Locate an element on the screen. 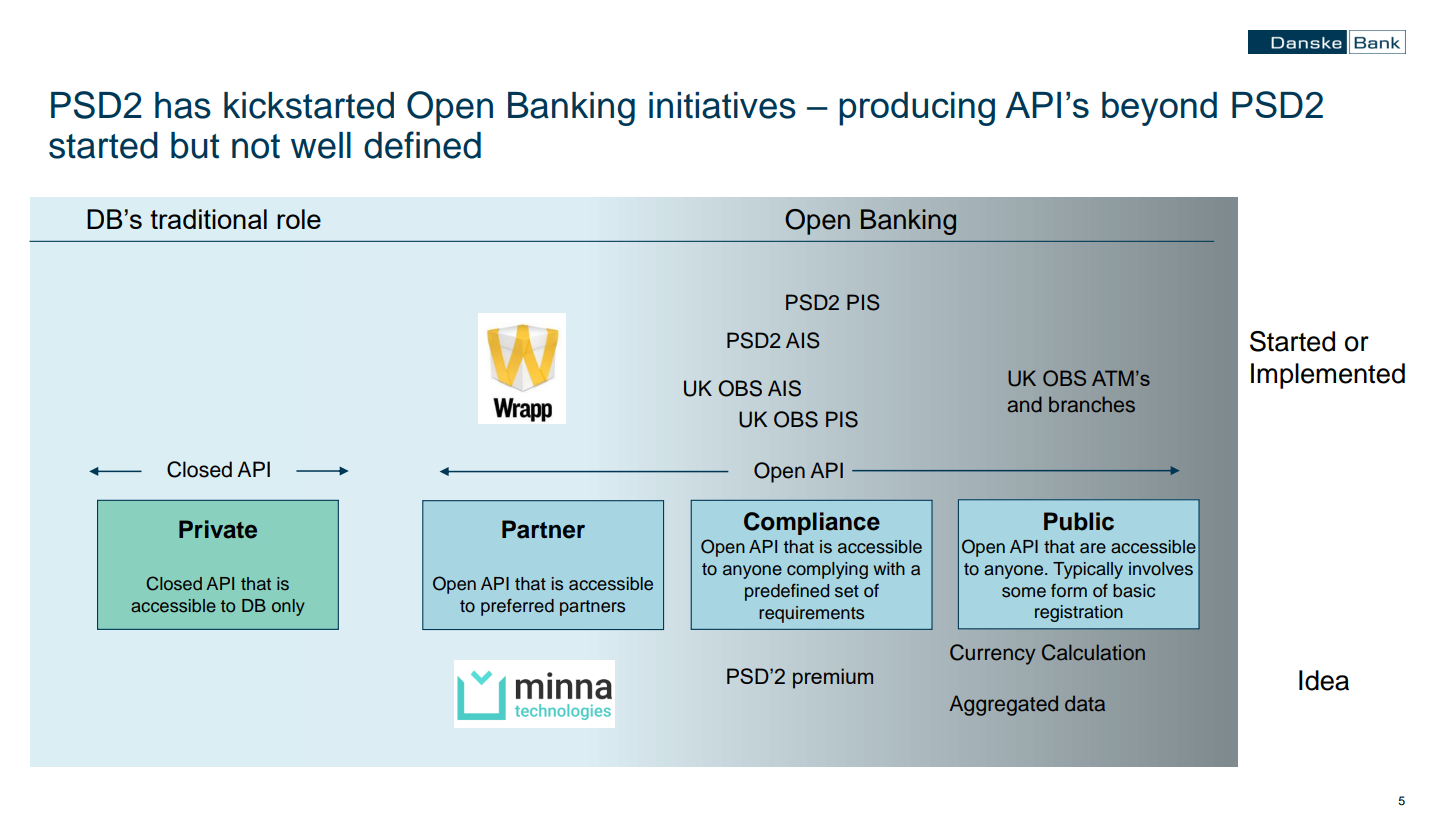 Image resolution: width=1456 pixels, height=819 pixels. only is located at coordinates (288, 607).
